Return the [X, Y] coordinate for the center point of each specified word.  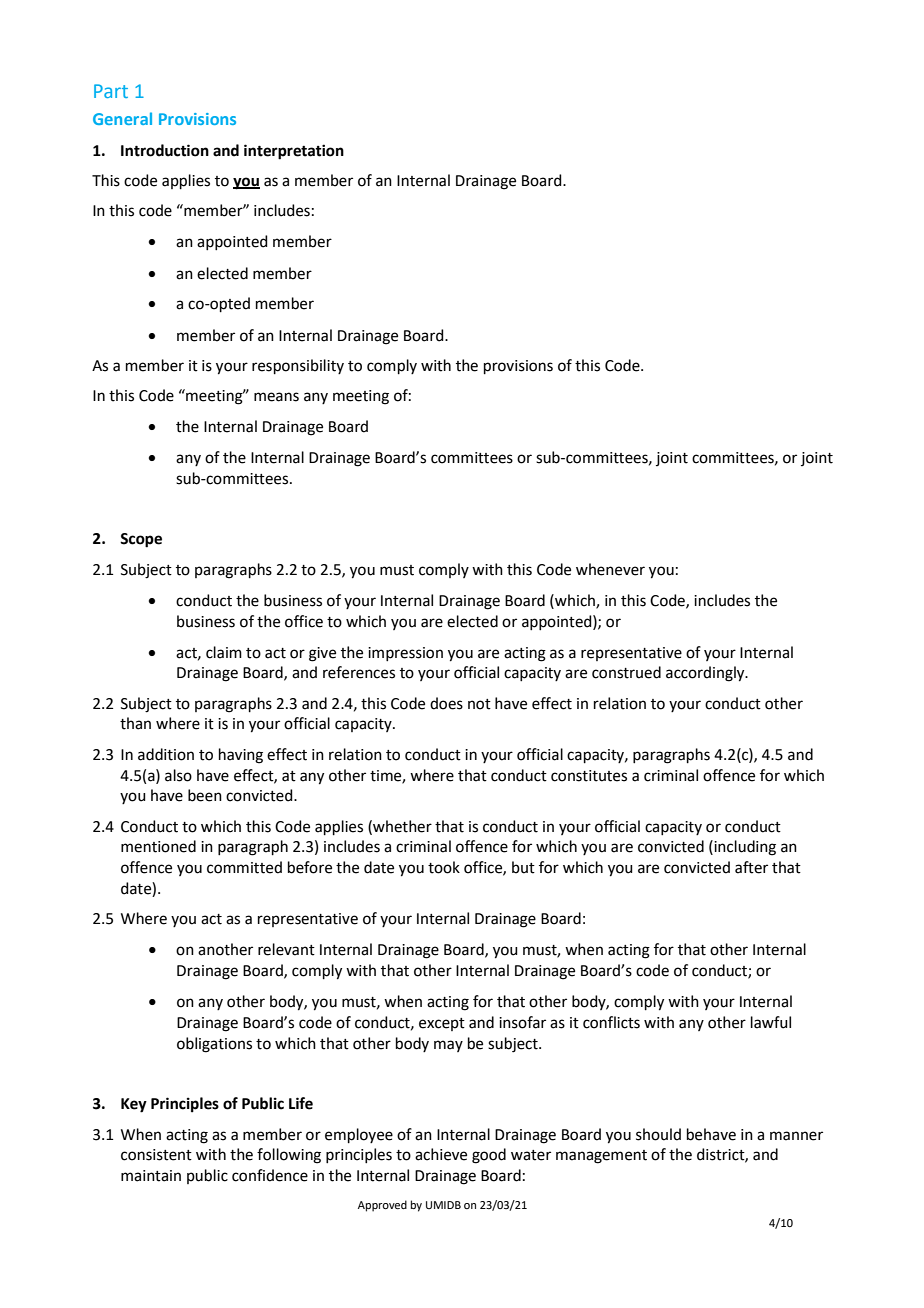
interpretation [294, 152]
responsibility [298, 366]
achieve [441, 1154]
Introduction [165, 150]
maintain [151, 1176]
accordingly [706, 674]
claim [224, 652]
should [658, 1134]
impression [405, 654]
